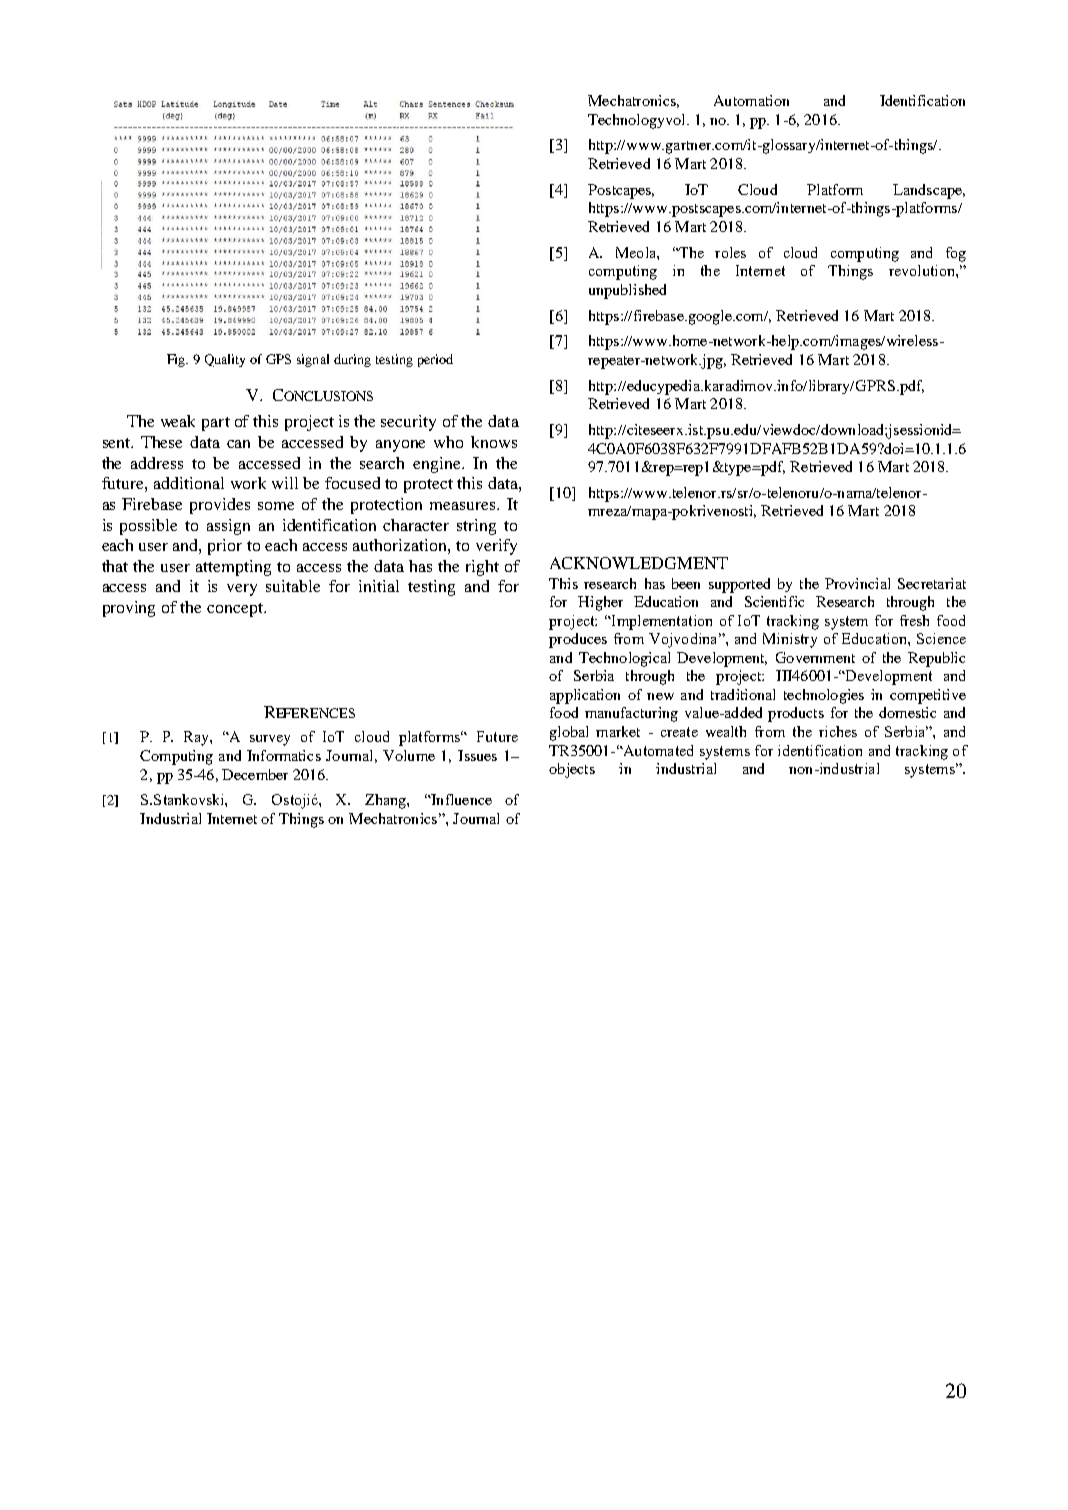  Describe the element at coordinates (838, 731) in the screenshot. I see `riches` at that location.
